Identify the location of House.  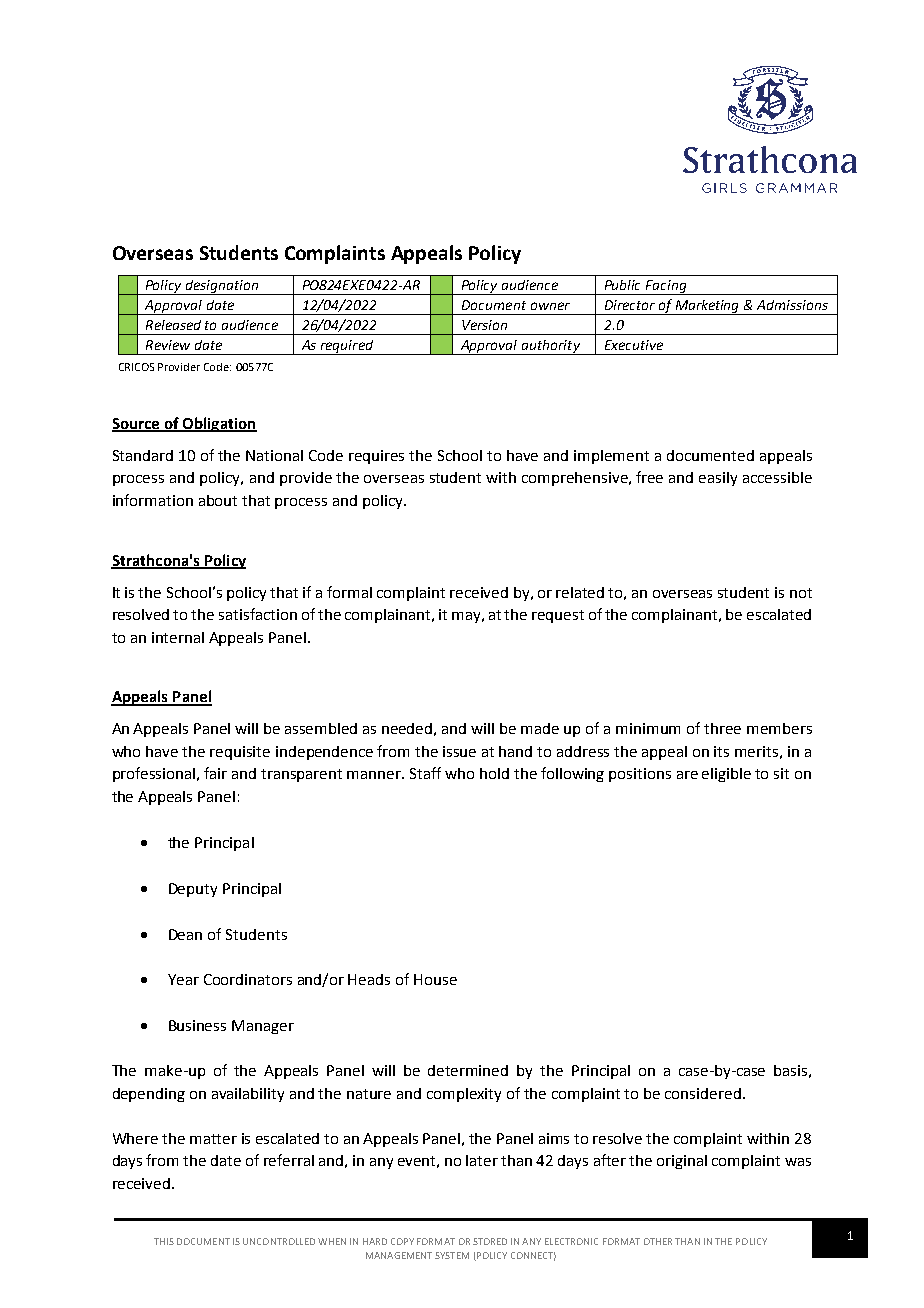
(435, 979).
